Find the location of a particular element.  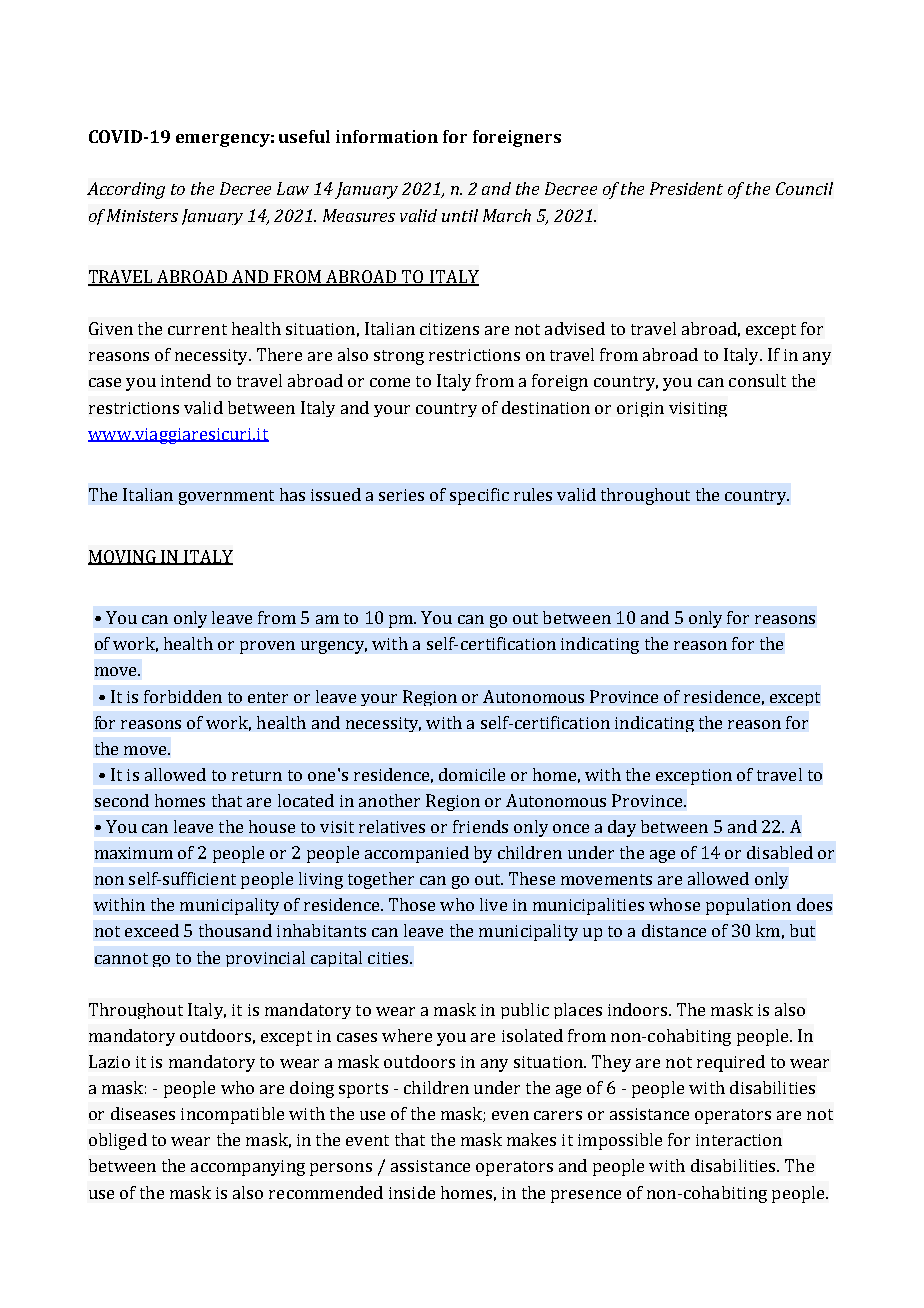

specific is located at coordinates (479, 496).
